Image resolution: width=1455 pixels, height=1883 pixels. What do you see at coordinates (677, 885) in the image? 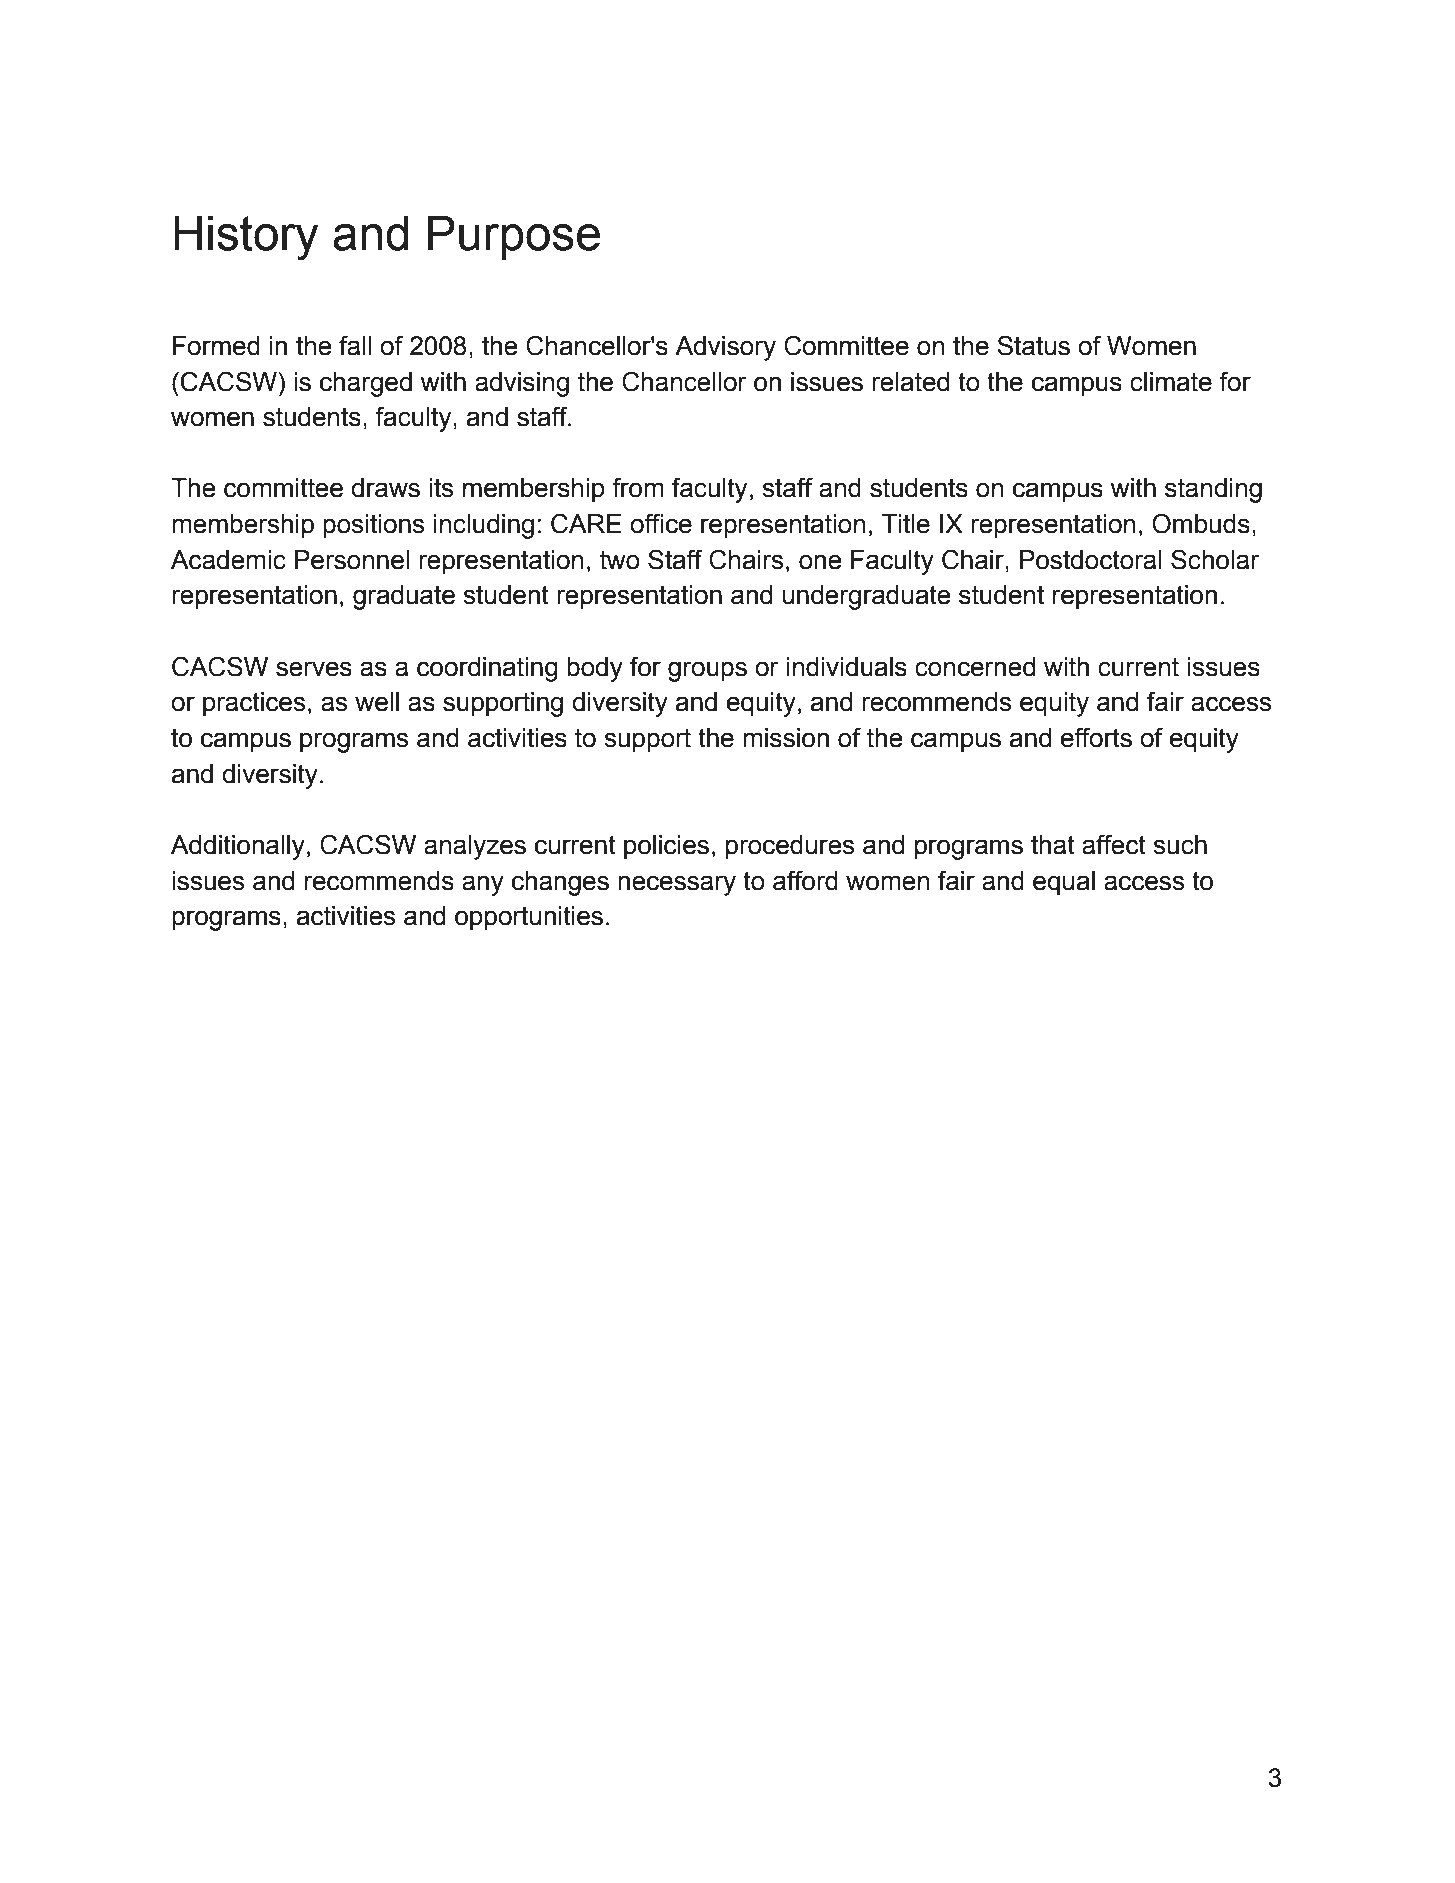
I see `necessary` at bounding box center [677, 885].
